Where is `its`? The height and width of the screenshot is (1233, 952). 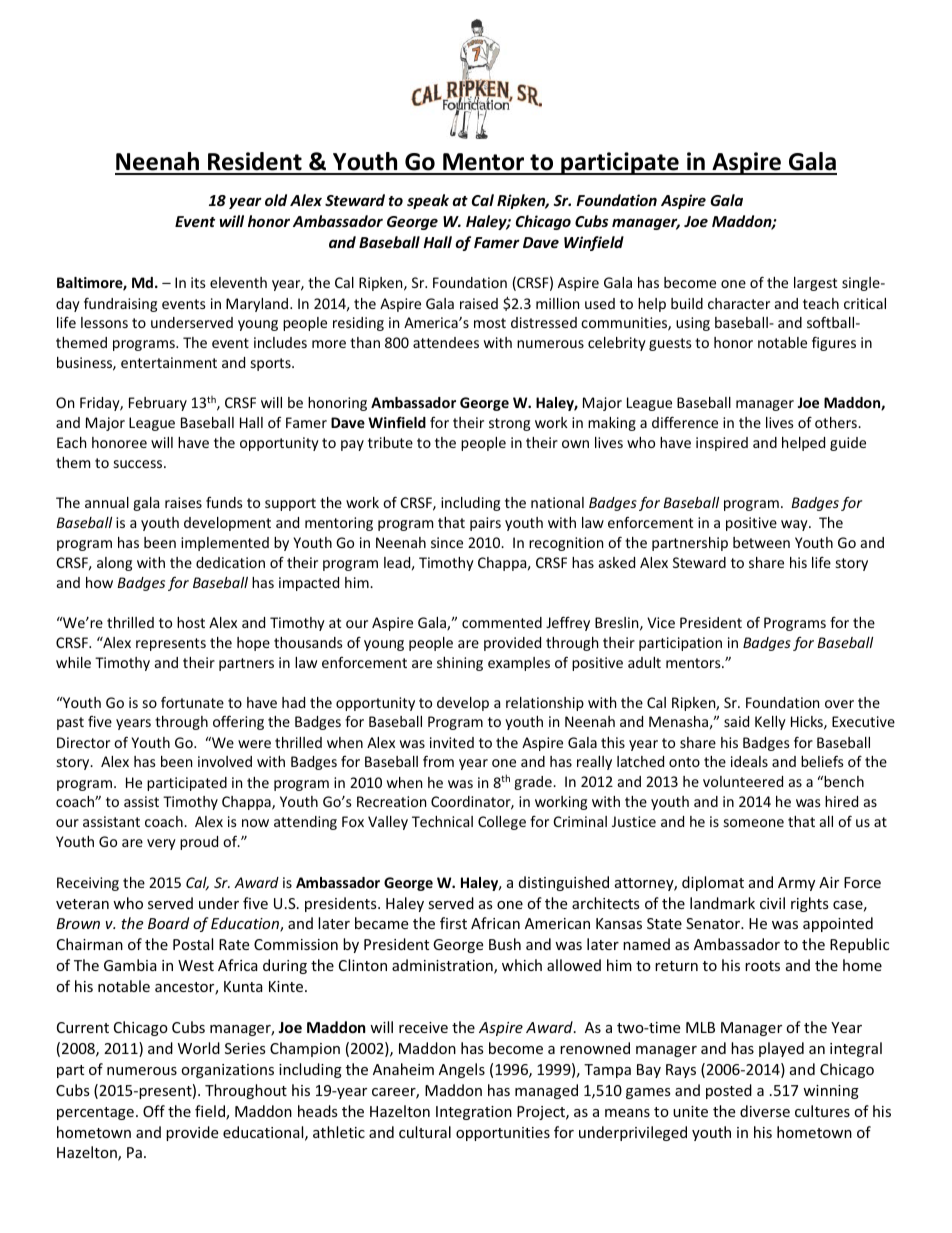
its is located at coordinates (198, 282).
